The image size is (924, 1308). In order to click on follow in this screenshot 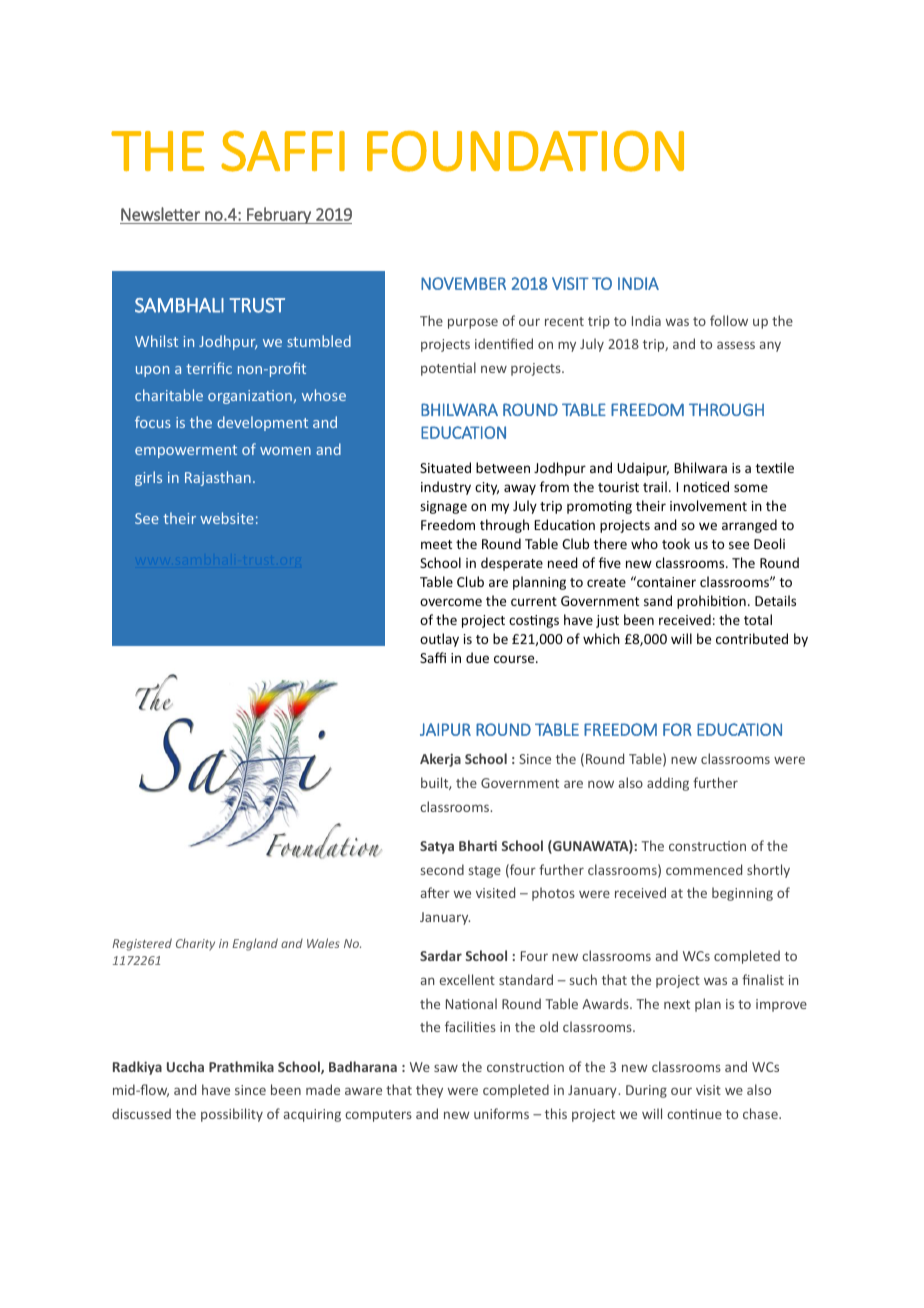, I will do `click(729, 320)`.
